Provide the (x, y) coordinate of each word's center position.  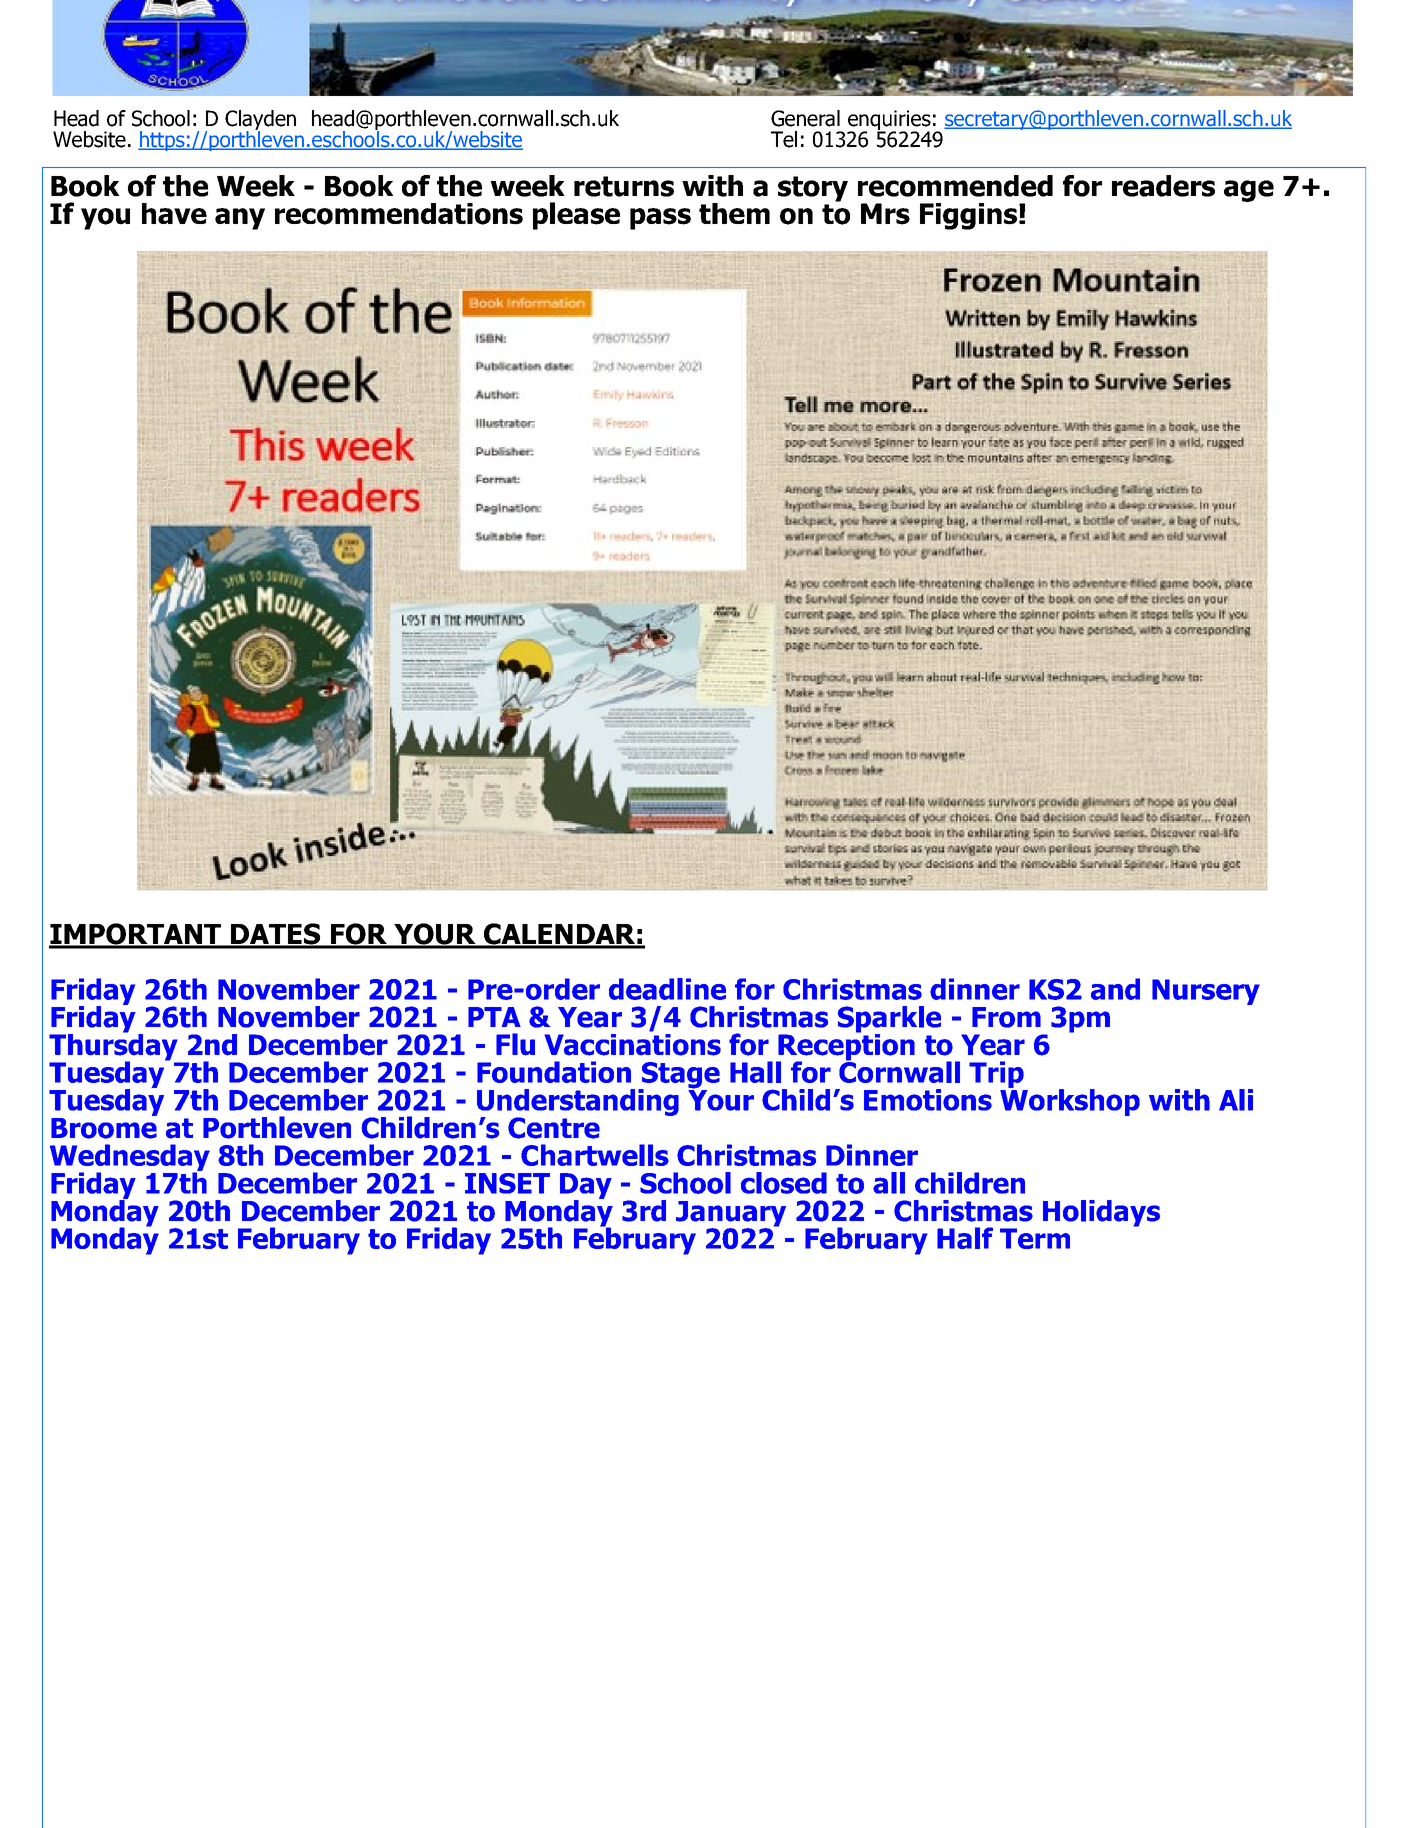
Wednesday (130, 1159)
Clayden (260, 121)
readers (1163, 186)
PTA (494, 1017)
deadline (667, 989)
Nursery (1206, 992)
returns (624, 186)
